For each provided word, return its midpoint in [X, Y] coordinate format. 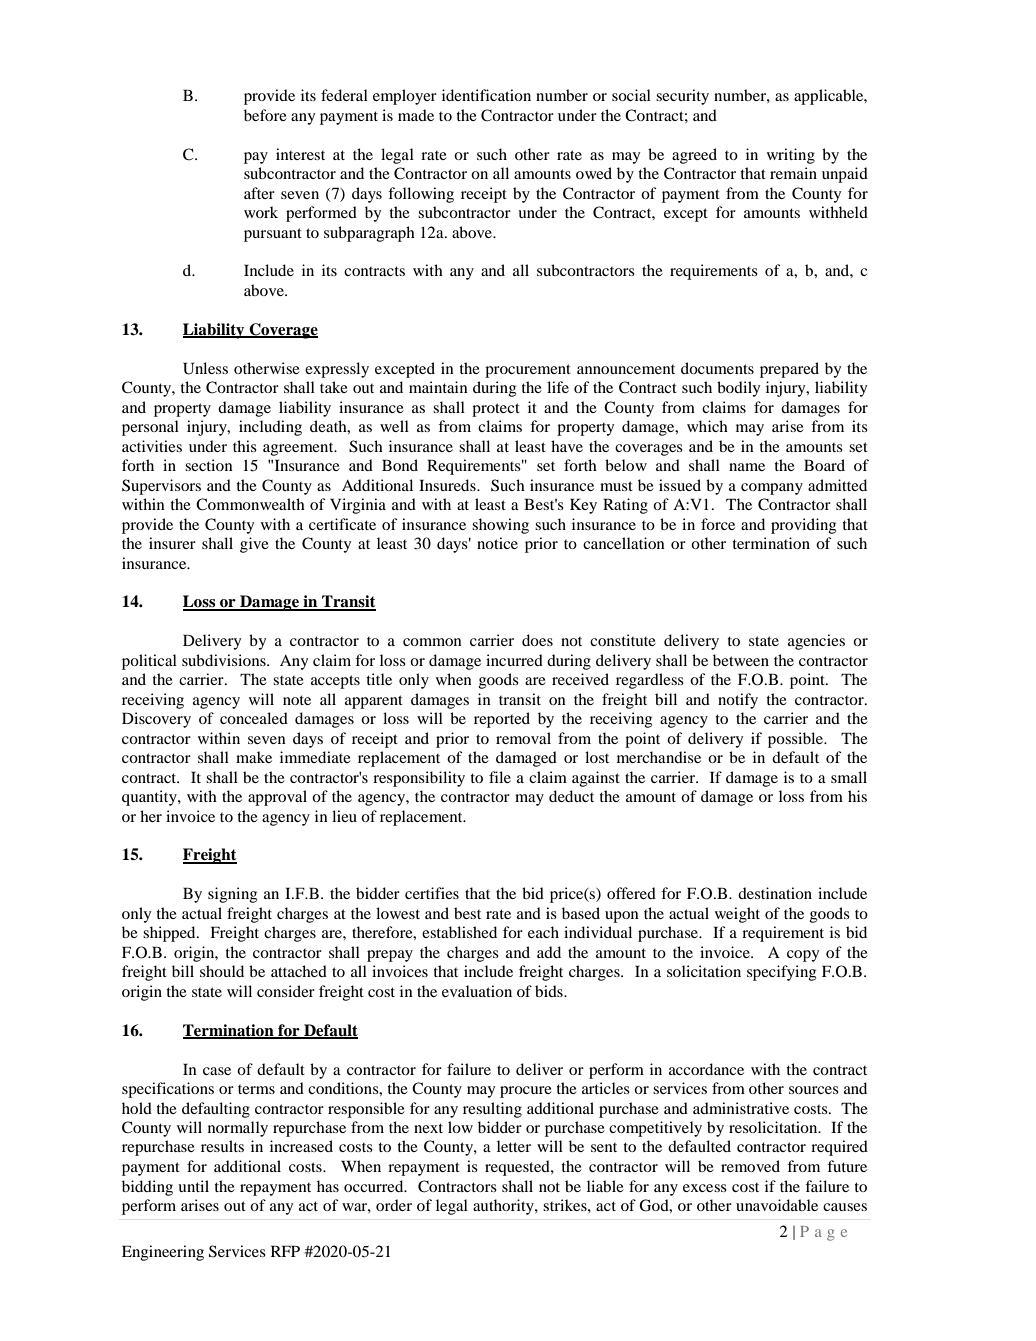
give [254, 545]
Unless [205, 368]
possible [797, 740]
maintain [438, 387]
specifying [781, 973]
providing [803, 526]
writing [791, 156]
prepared [789, 370]
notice [497, 543]
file [500, 777]
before [265, 115]
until [193, 1186]
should [222, 971]
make [254, 757]
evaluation [477, 991]
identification [486, 95]
